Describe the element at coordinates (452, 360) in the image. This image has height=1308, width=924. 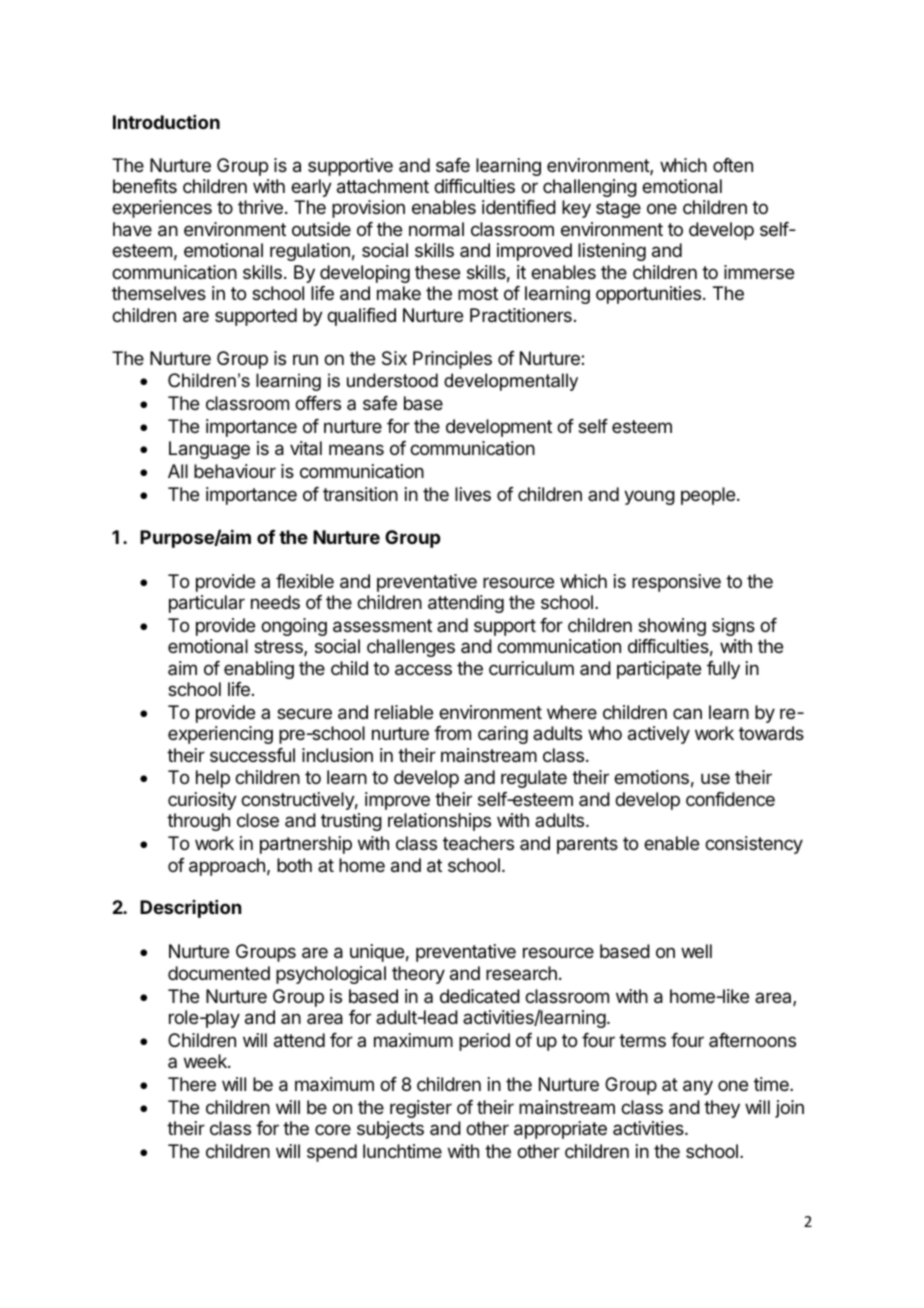
I see `Principles` at that location.
